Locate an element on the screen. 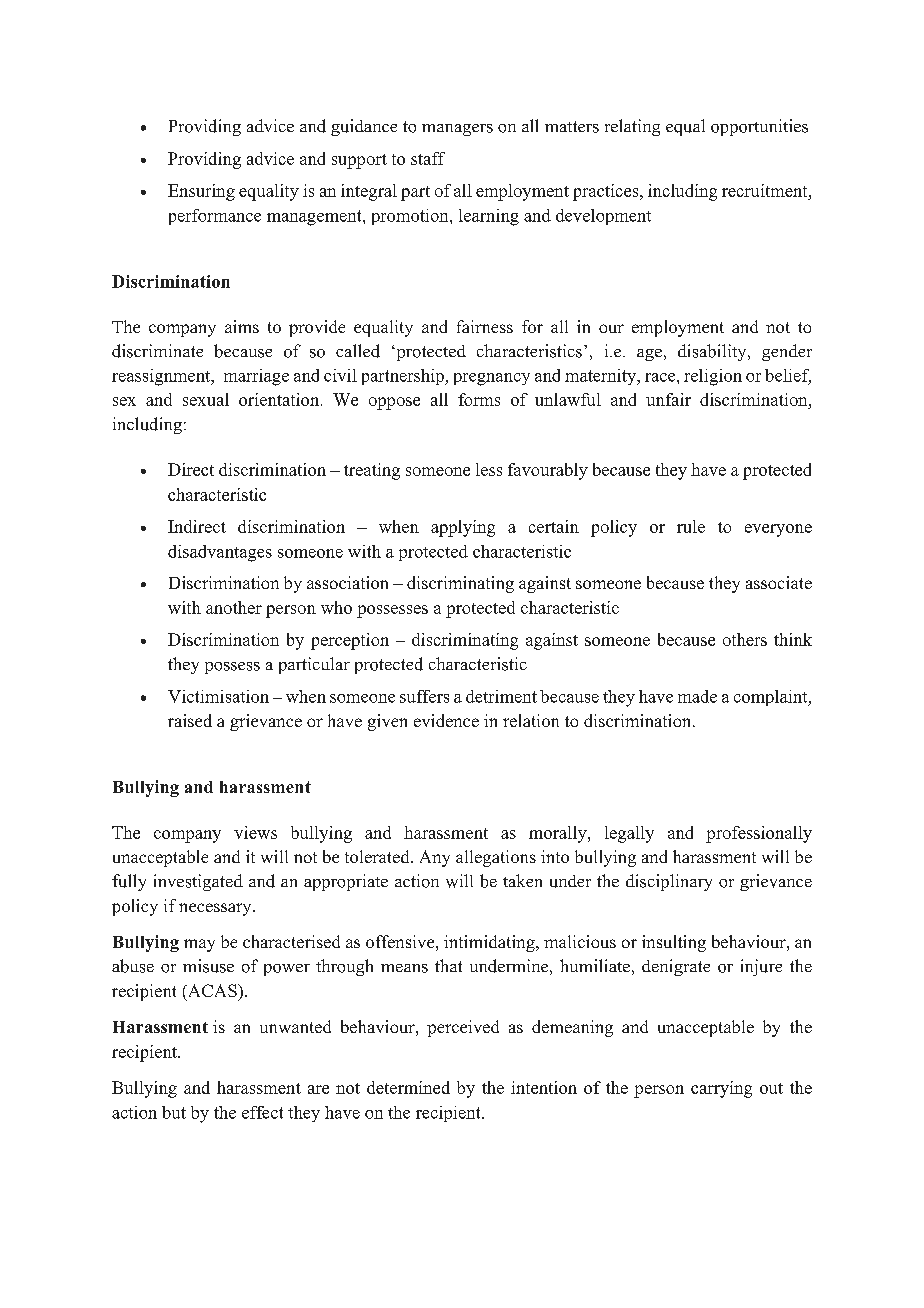 Image resolution: width=924 pixels, height=1308 pixels. opportunities is located at coordinates (759, 127).
